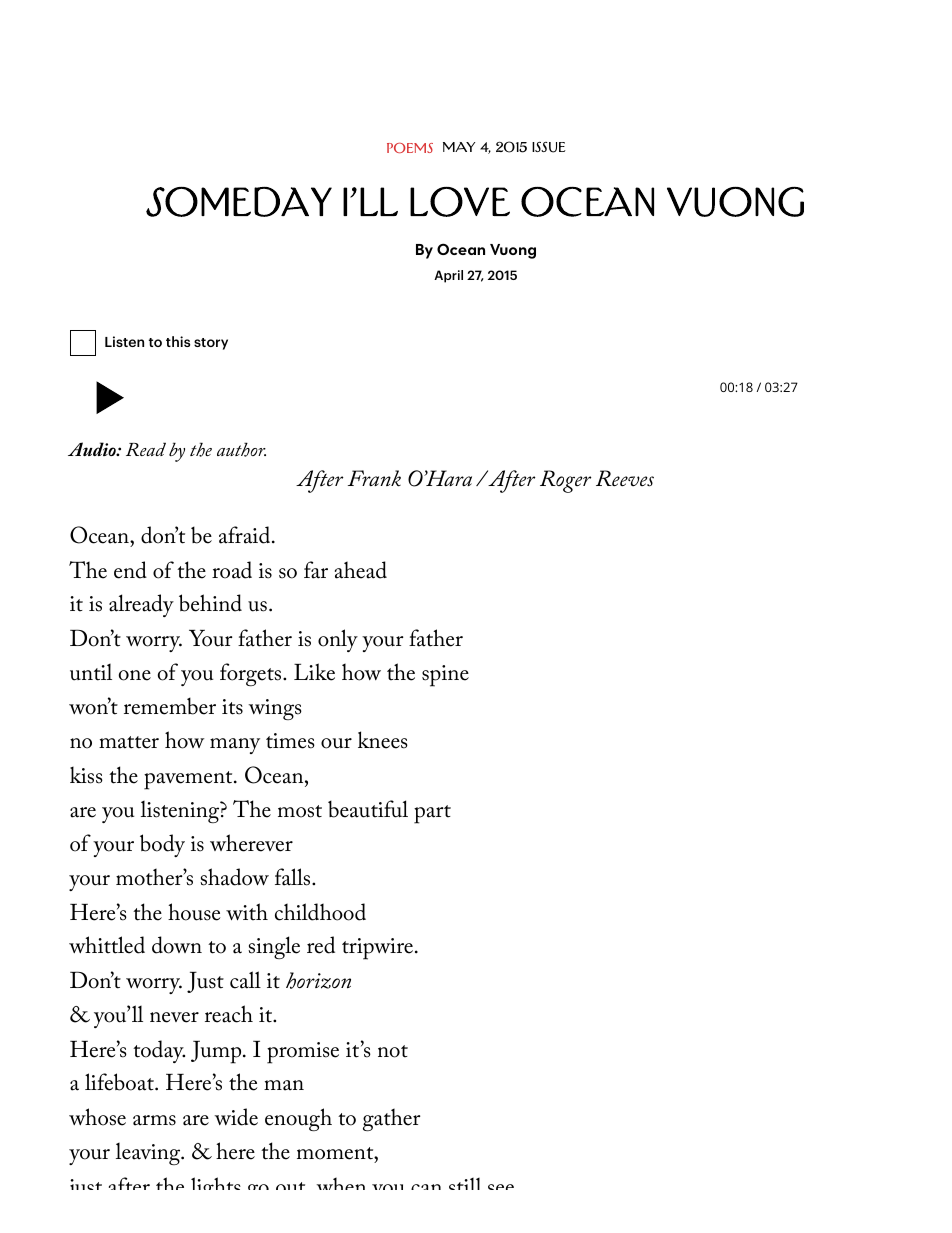  Describe the element at coordinates (149, 1154) in the screenshot. I see `leaving` at that location.
